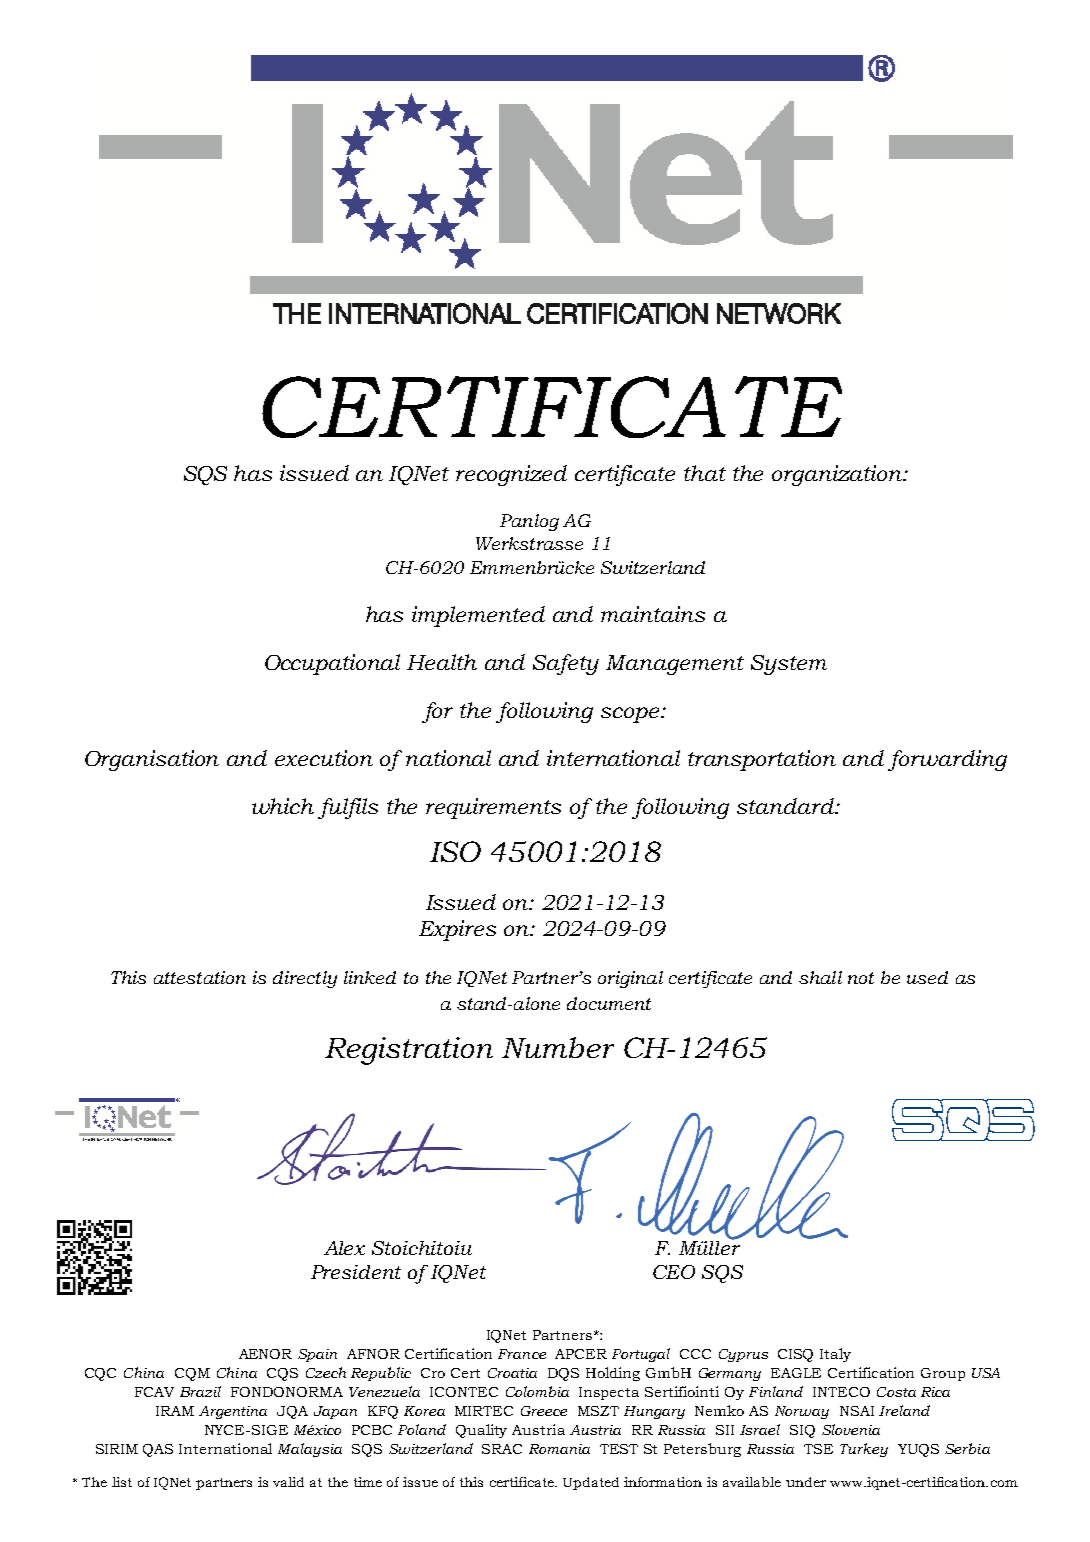  I want to click on document, so click(609, 1003).
